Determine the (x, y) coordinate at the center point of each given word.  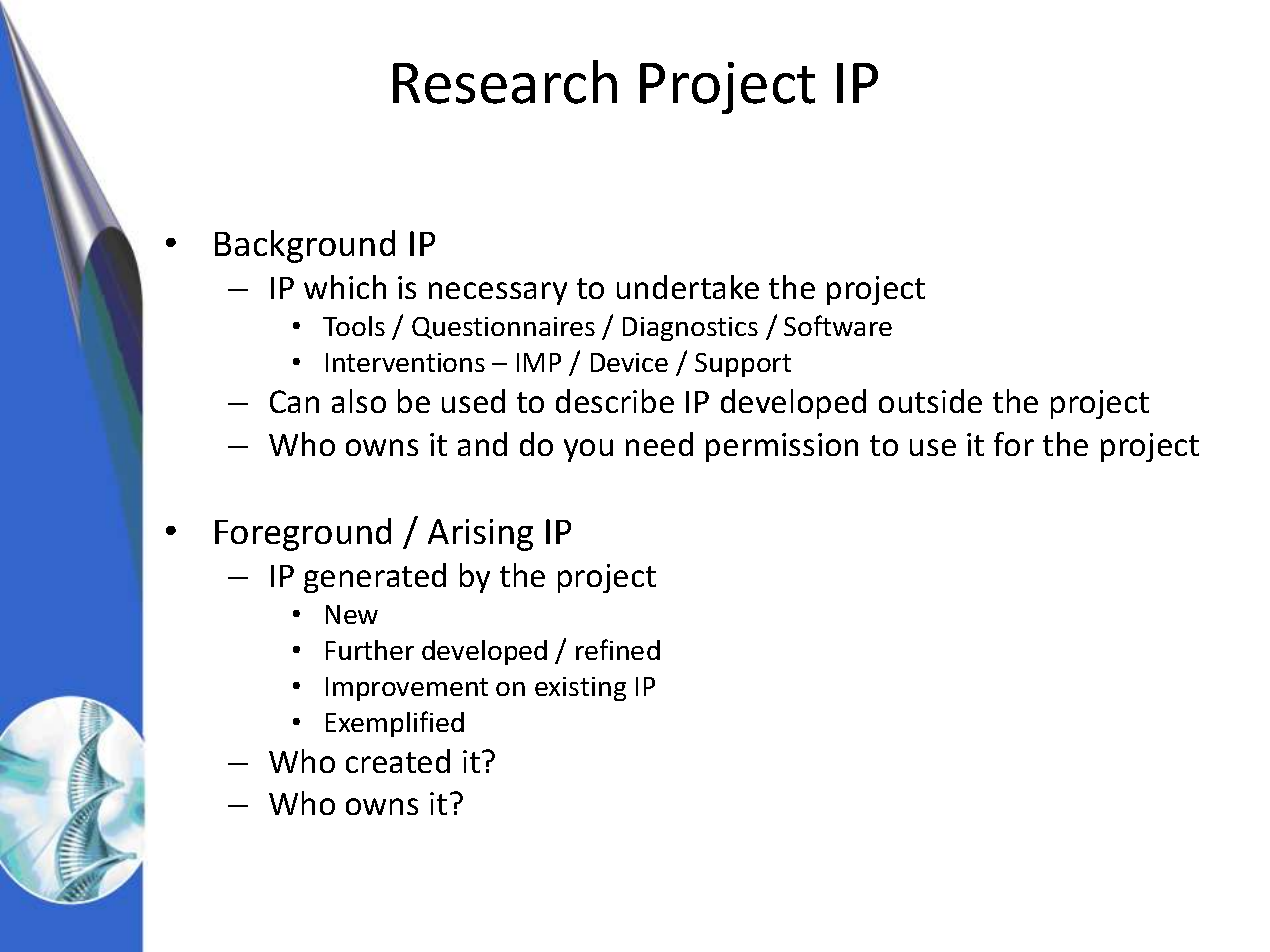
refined (618, 649)
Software (838, 325)
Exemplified (395, 724)
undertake (688, 287)
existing (580, 689)
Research (505, 82)
